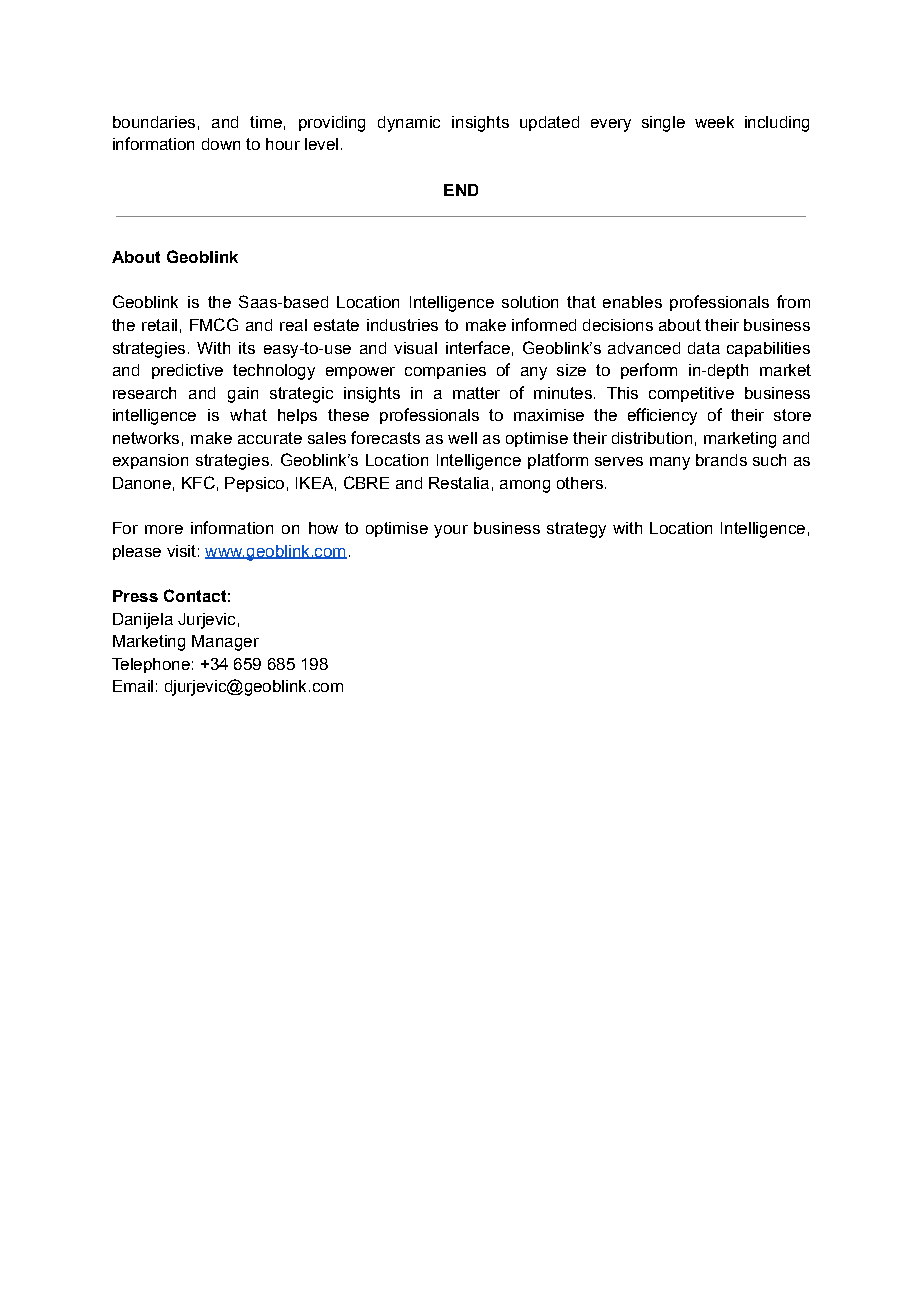 The width and height of the page is (924, 1307). I want to click on down, so click(221, 144).
